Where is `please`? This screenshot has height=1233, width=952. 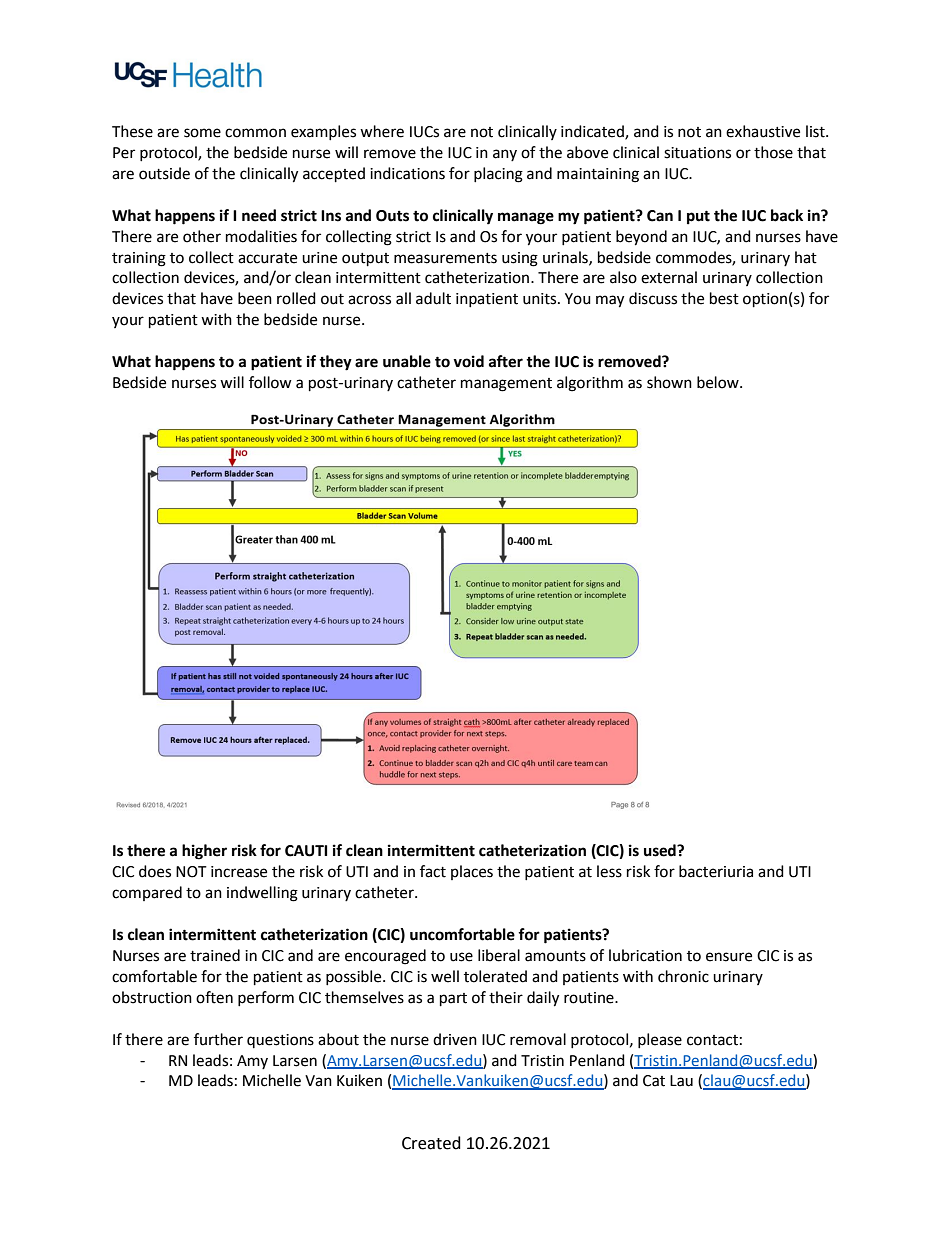 please is located at coordinates (660, 1040).
